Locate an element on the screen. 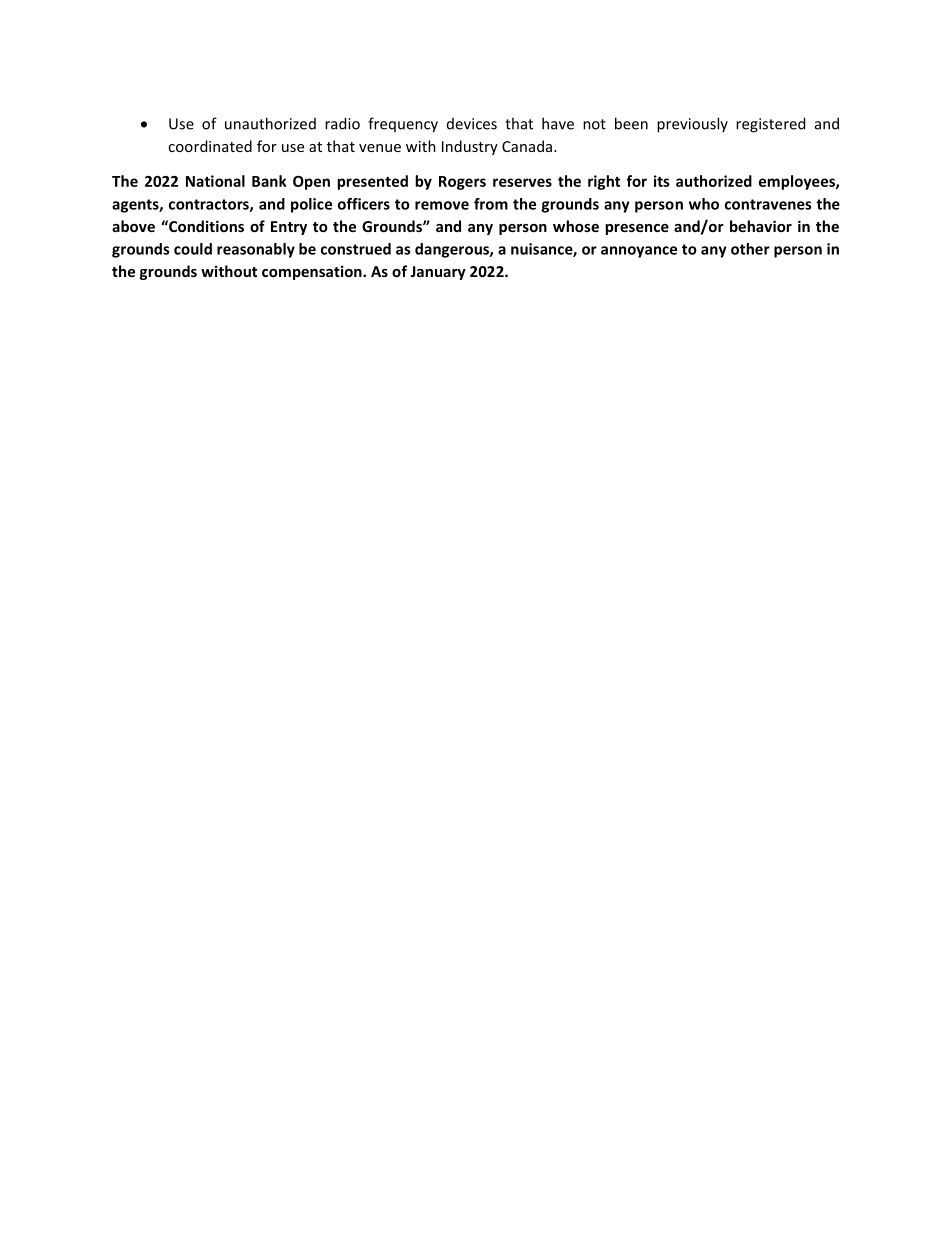  previously is located at coordinates (692, 125).
